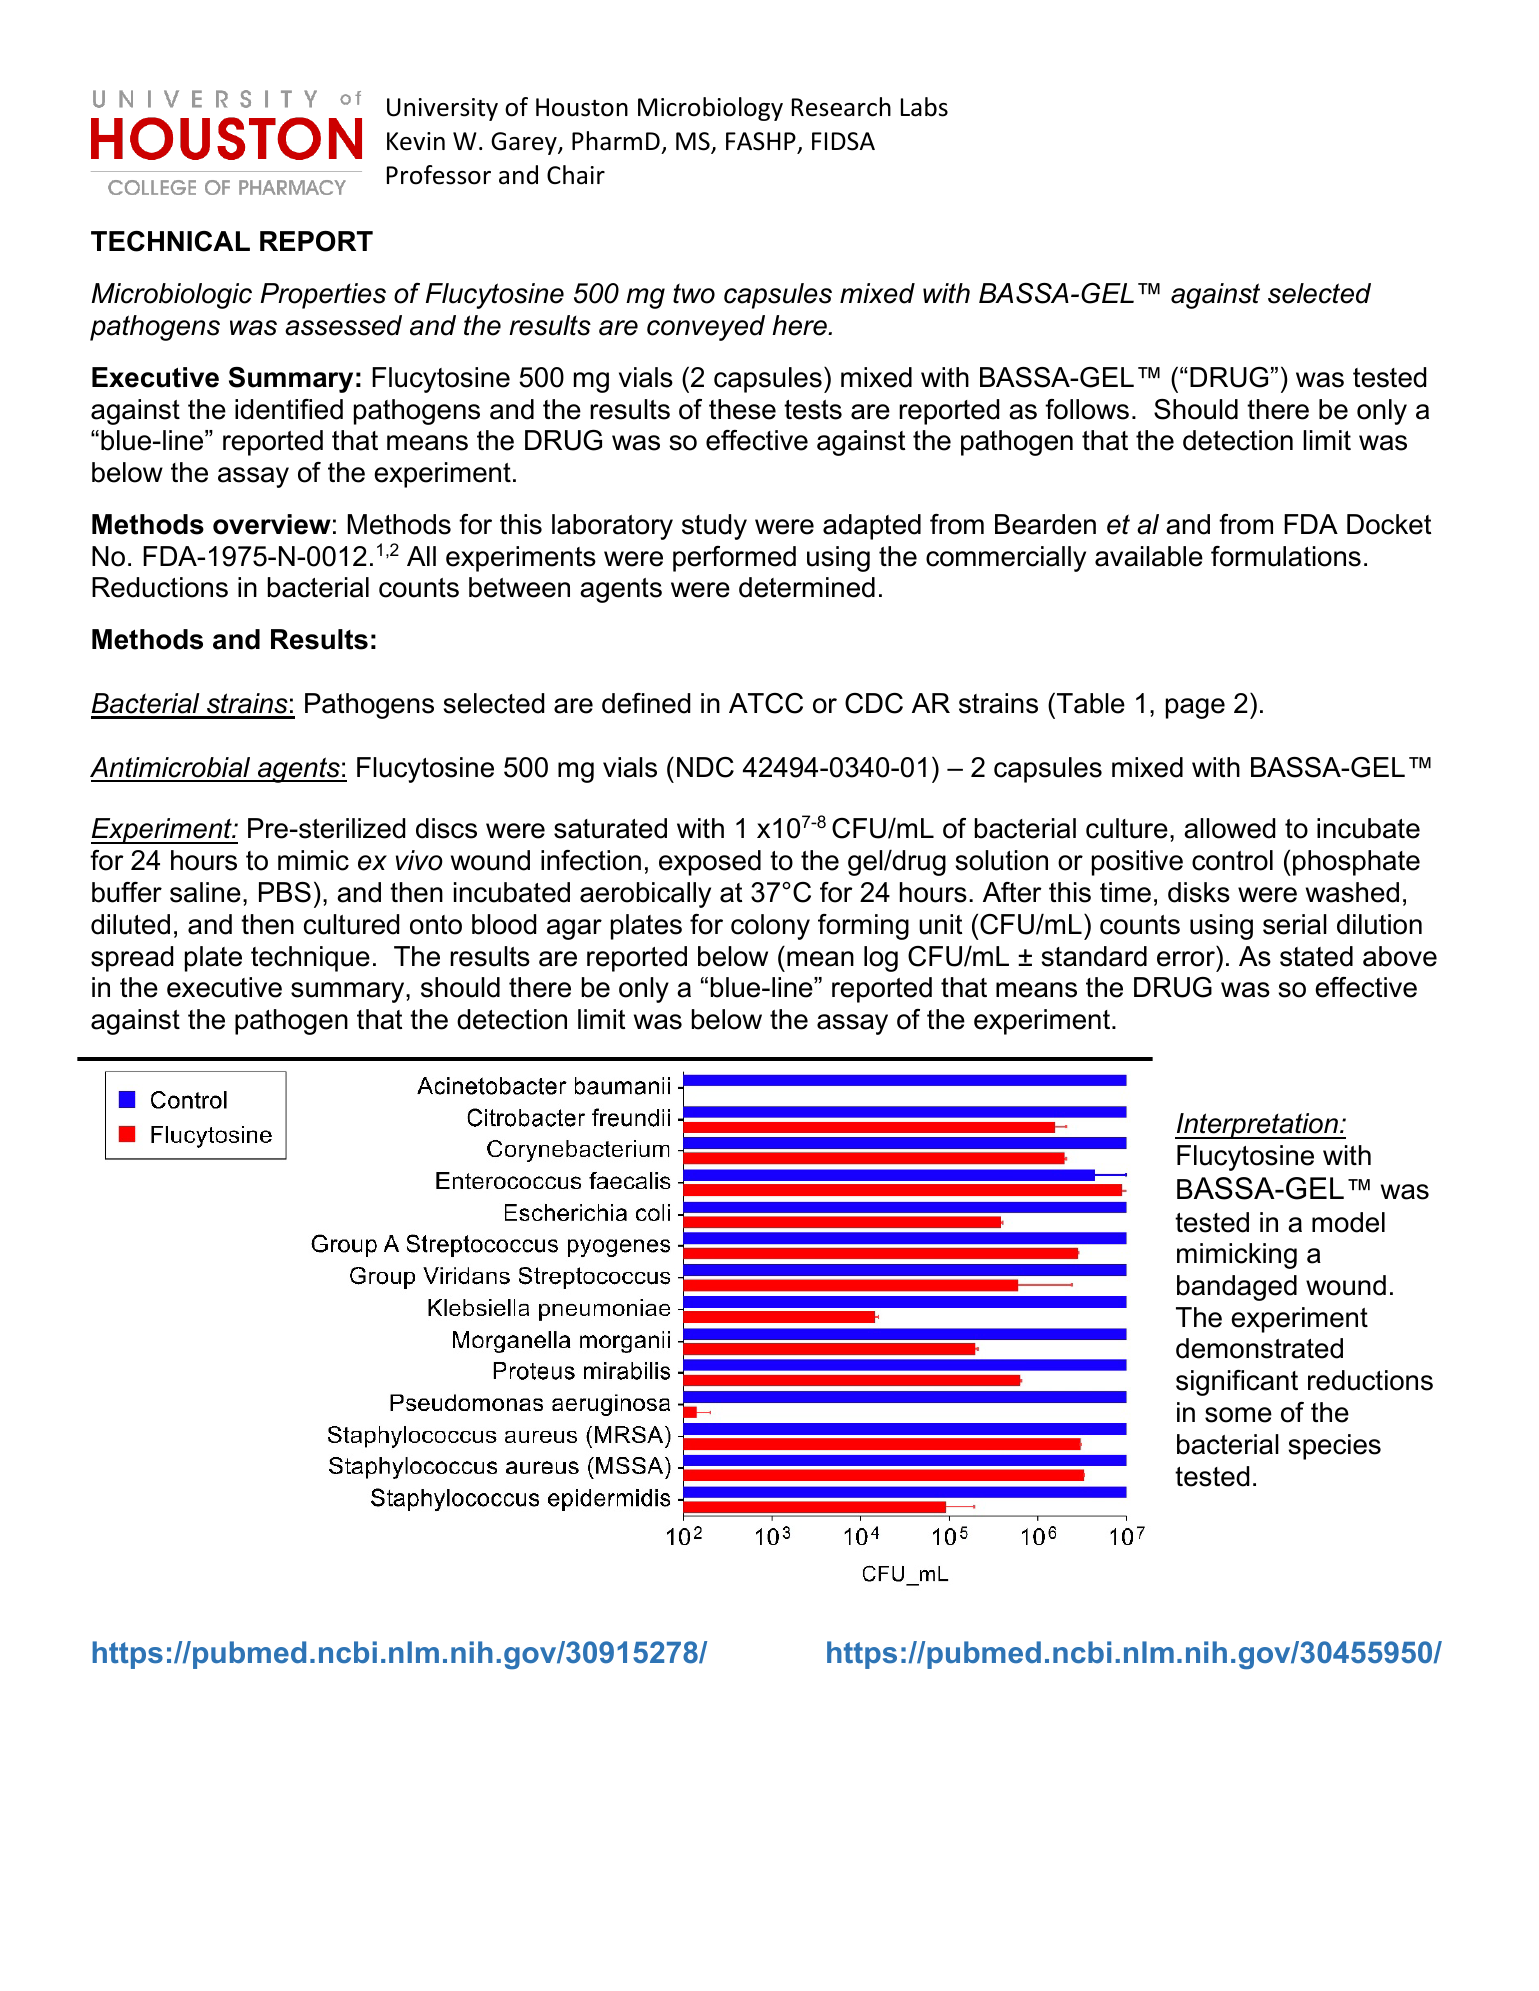  Describe the element at coordinates (924, 107) in the page. I see `Labs` at that location.
